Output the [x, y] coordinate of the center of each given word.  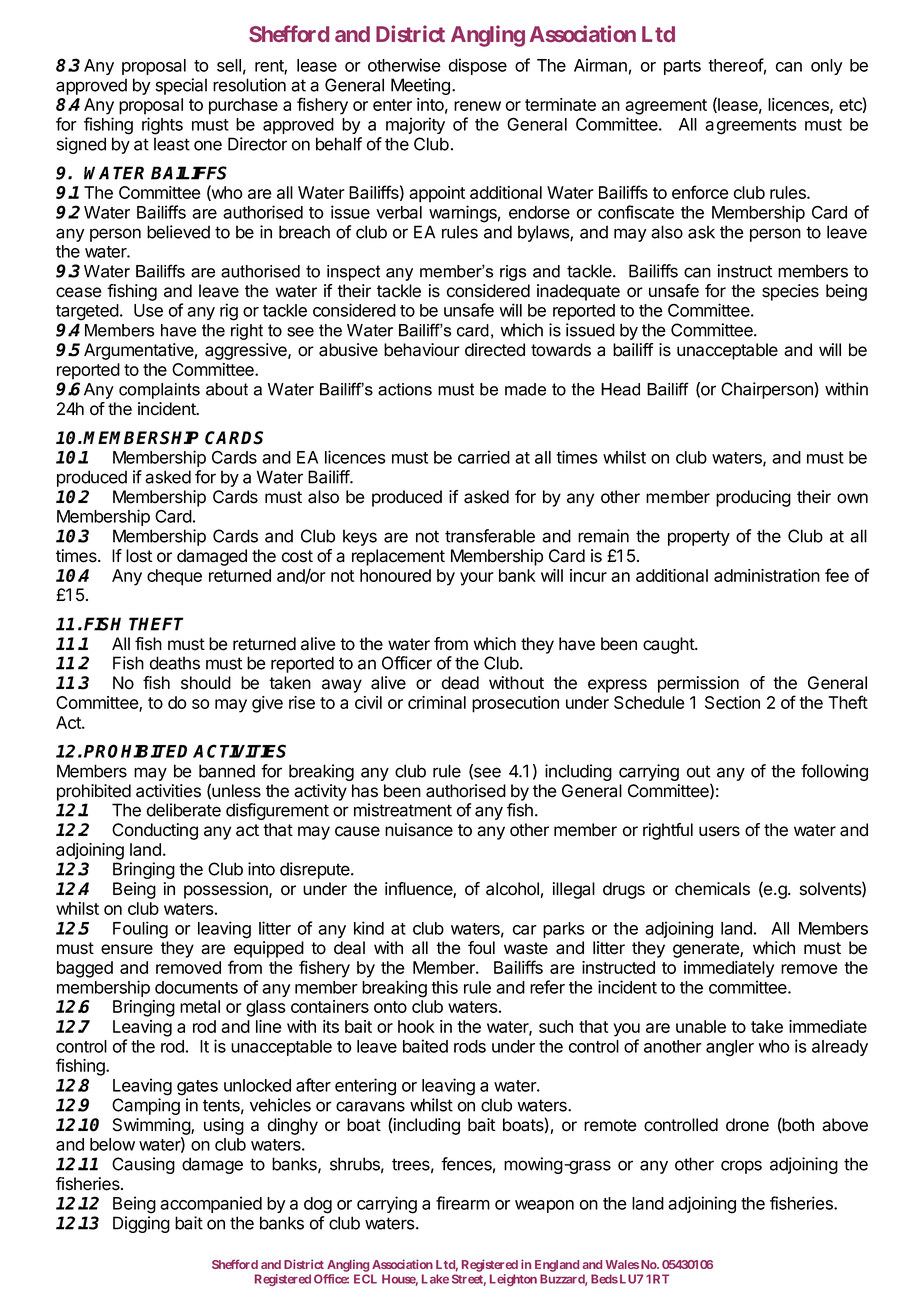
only [826, 67]
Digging [141, 1224]
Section [732, 702]
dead [460, 683]
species [790, 292]
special [181, 86]
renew [477, 106]
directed [495, 350]
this [444, 987]
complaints [159, 391]
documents [196, 987]
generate [707, 950]
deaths [174, 663]
